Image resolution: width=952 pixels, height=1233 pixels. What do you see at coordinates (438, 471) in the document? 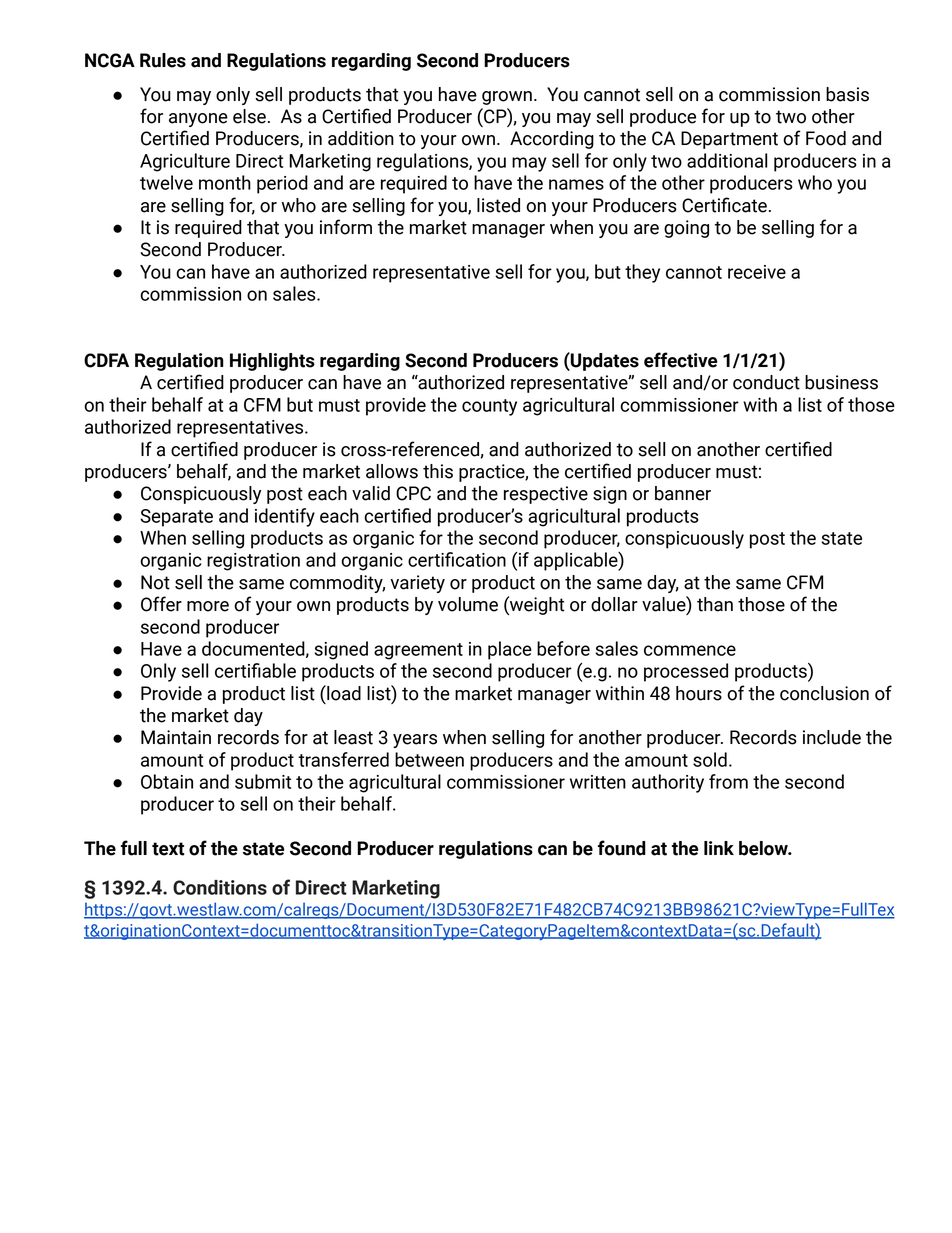
I see `this` at bounding box center [438, 471].
